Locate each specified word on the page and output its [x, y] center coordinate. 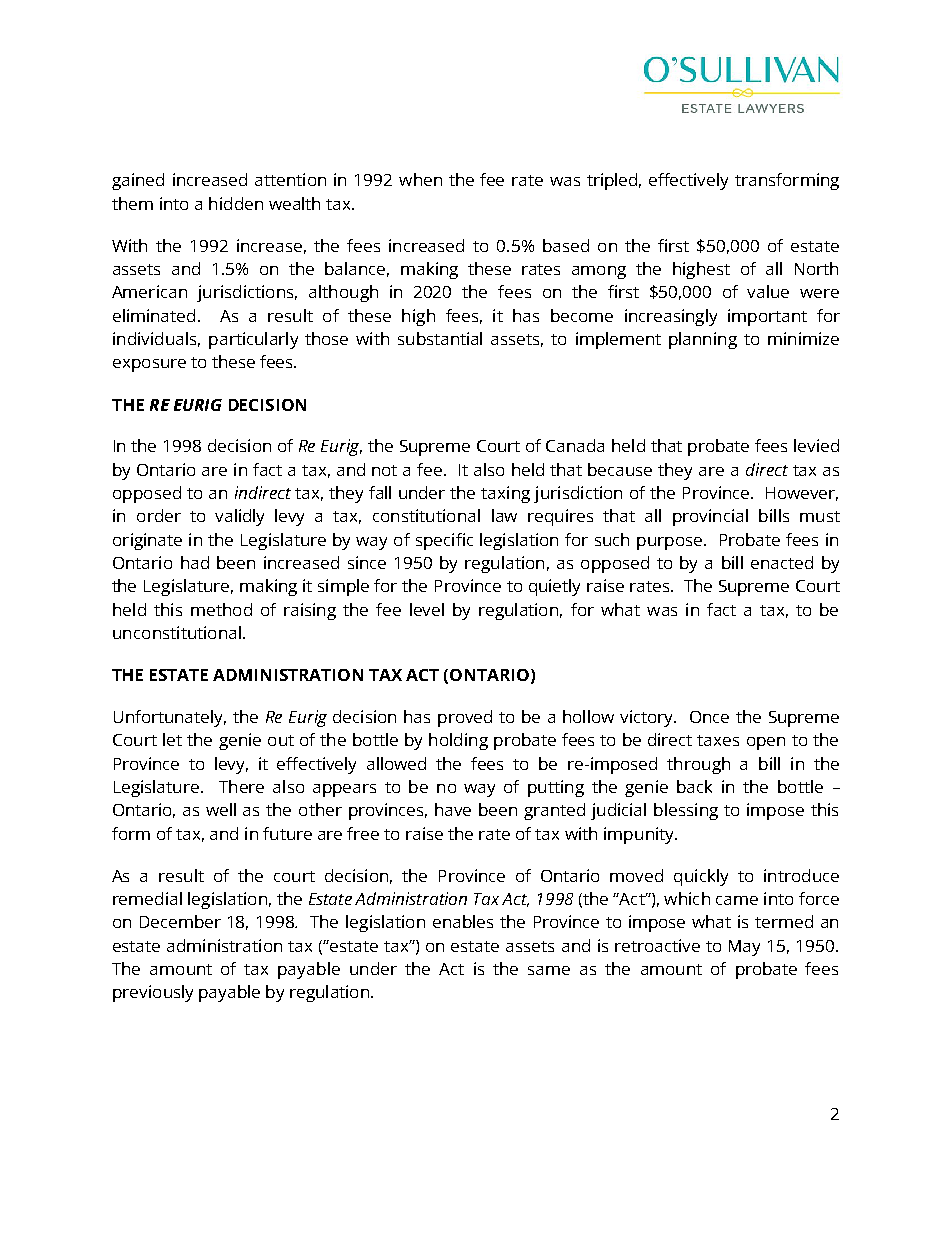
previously [153, 993]
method [221, 609]
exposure [149, 365]
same [549, 970]
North [816, 268]
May [744, 948]
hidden [236, 203]
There [241, 786]
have [453, 809]
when [420, 179]
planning [703, 340]
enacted [782, 562]
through [698, 765]
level [427, 609]
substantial [440, 338]
